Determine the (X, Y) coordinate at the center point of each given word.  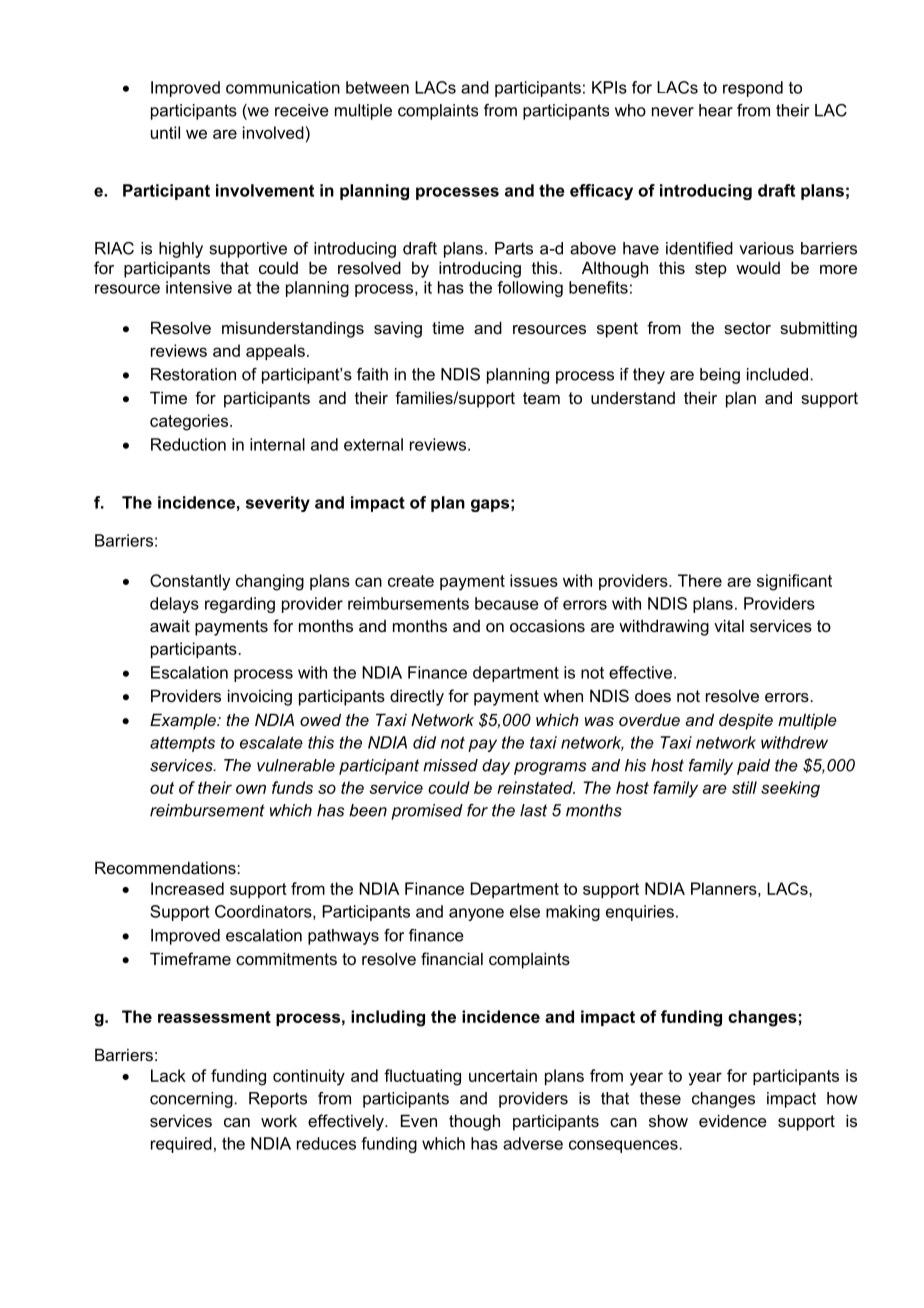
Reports (278, 1100)
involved (273, 132)
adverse (533, 1143)
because (507, 603)
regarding (240, 605)
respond (753, 89)
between (377, 87)
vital (729, 625)
